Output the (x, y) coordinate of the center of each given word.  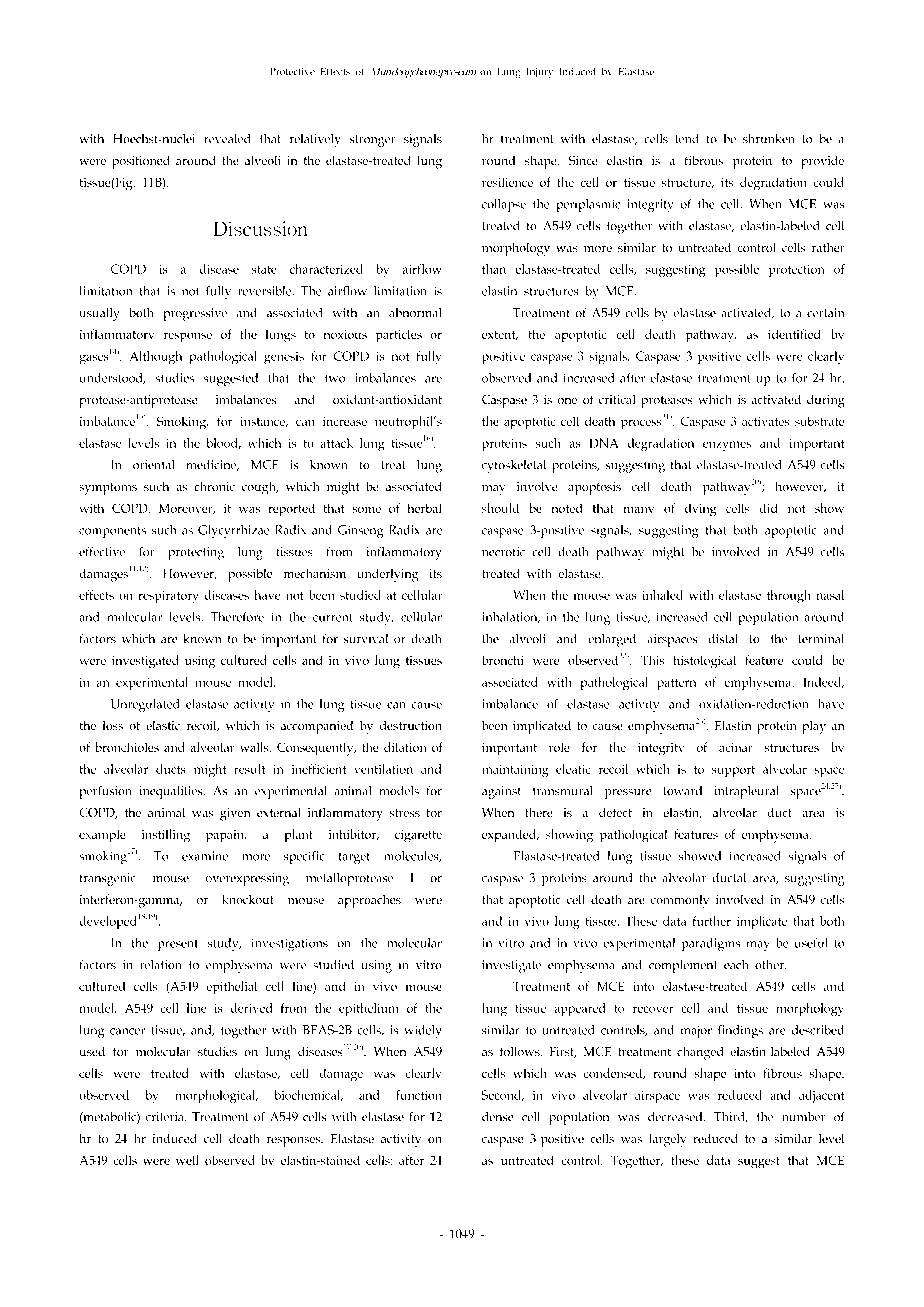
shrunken (768, 138)
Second (503, 1095)
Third (730, 1117)
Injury (540, 73)
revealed (227, 138)
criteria (166, 1116)
